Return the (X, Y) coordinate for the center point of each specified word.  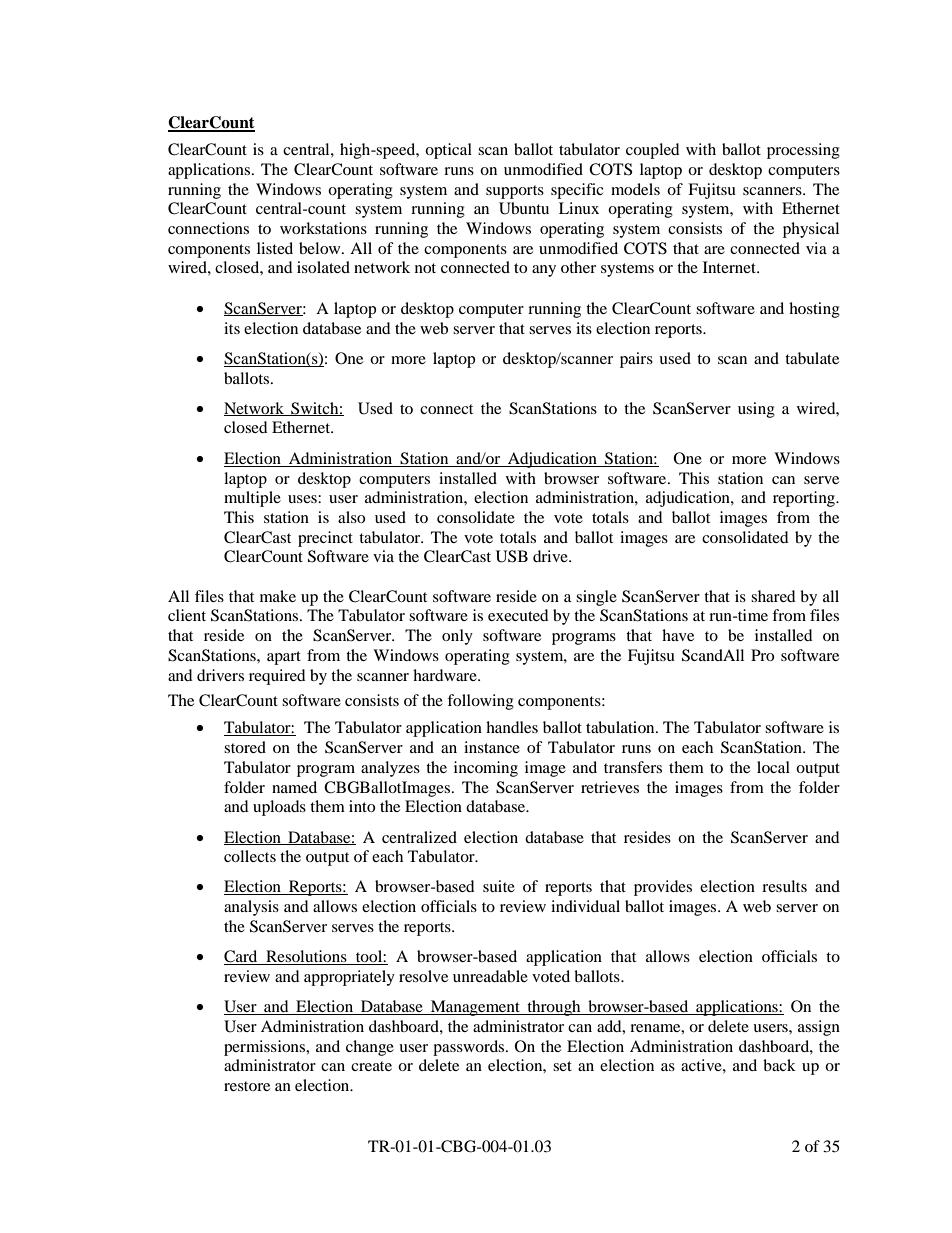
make (278, 596)
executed (518, 615)
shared (773, 596)
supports (515, 192)
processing (803, 151)
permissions (266, 1048)
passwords (470, 1048)
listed (275, 248)
